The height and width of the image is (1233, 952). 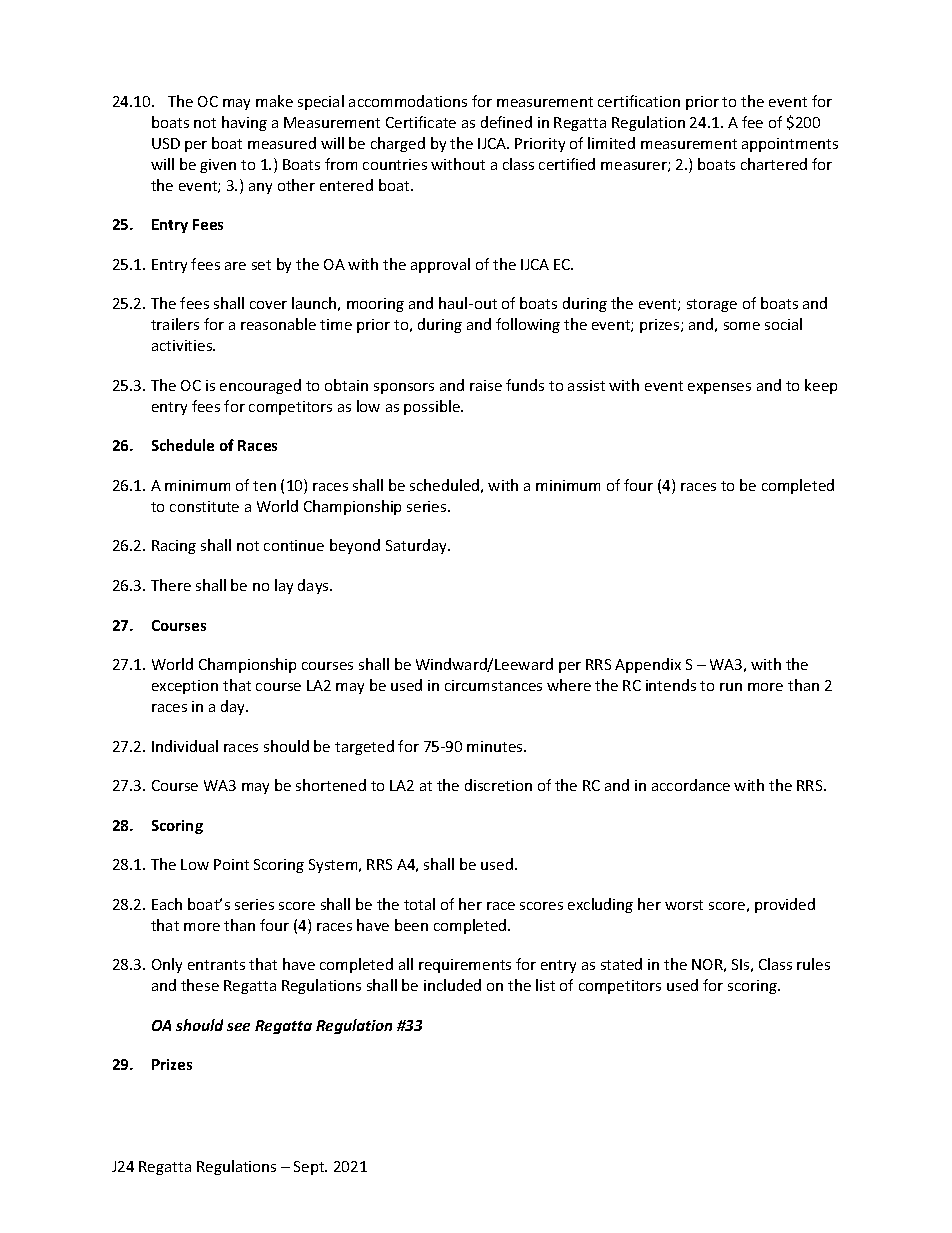 What do you see at coordinates (813, 964) in the image?
I see `rules` at bounding box center [813, 964].
